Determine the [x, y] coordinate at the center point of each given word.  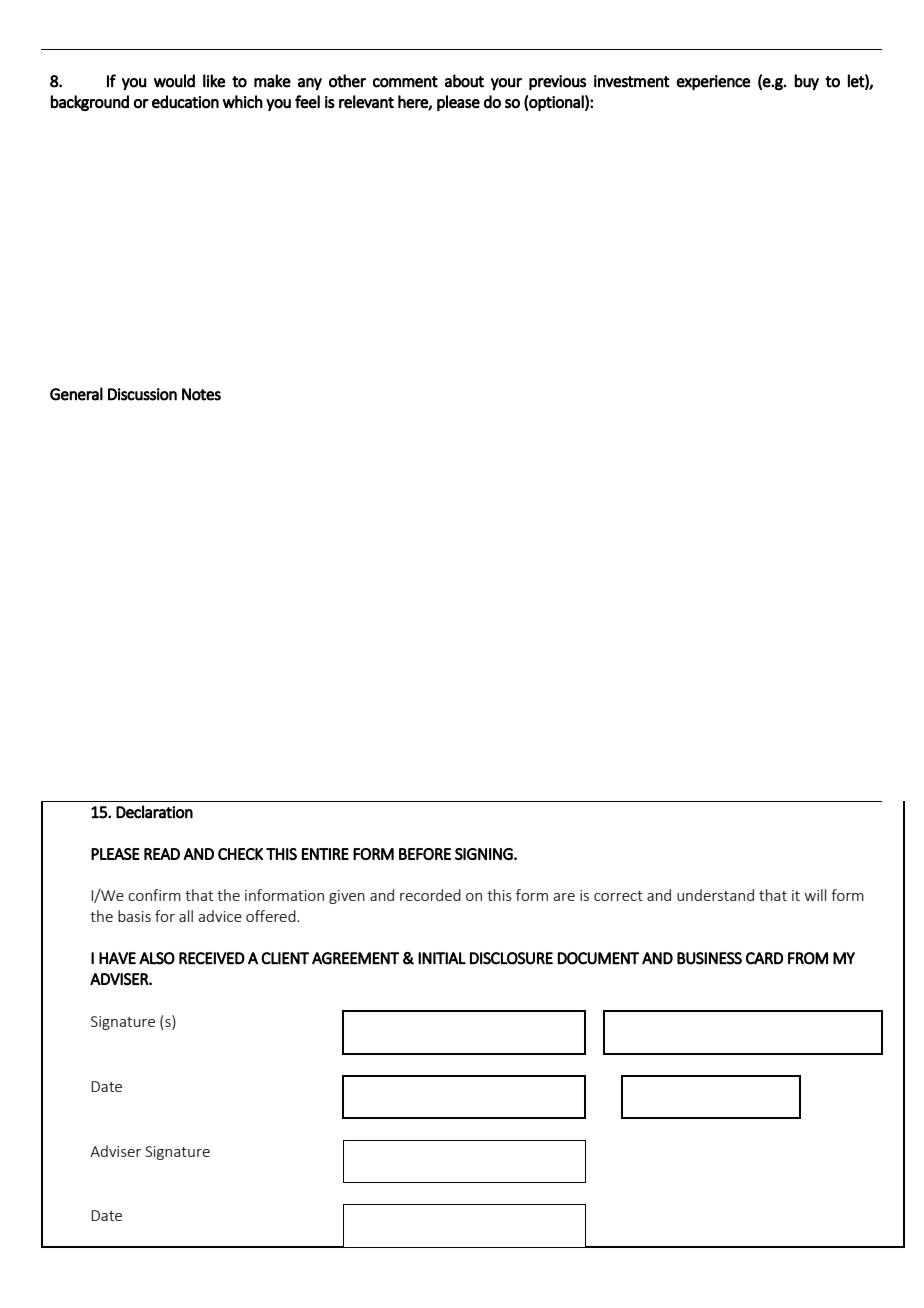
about [464, 81]
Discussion [142, 394]
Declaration [154, 812]
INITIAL [442, 958]
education [185, 101]
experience [713, 83]
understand [715, 895]
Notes [201, 394]
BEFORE [425, 854]
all [186, 916]
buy [806, 82]
